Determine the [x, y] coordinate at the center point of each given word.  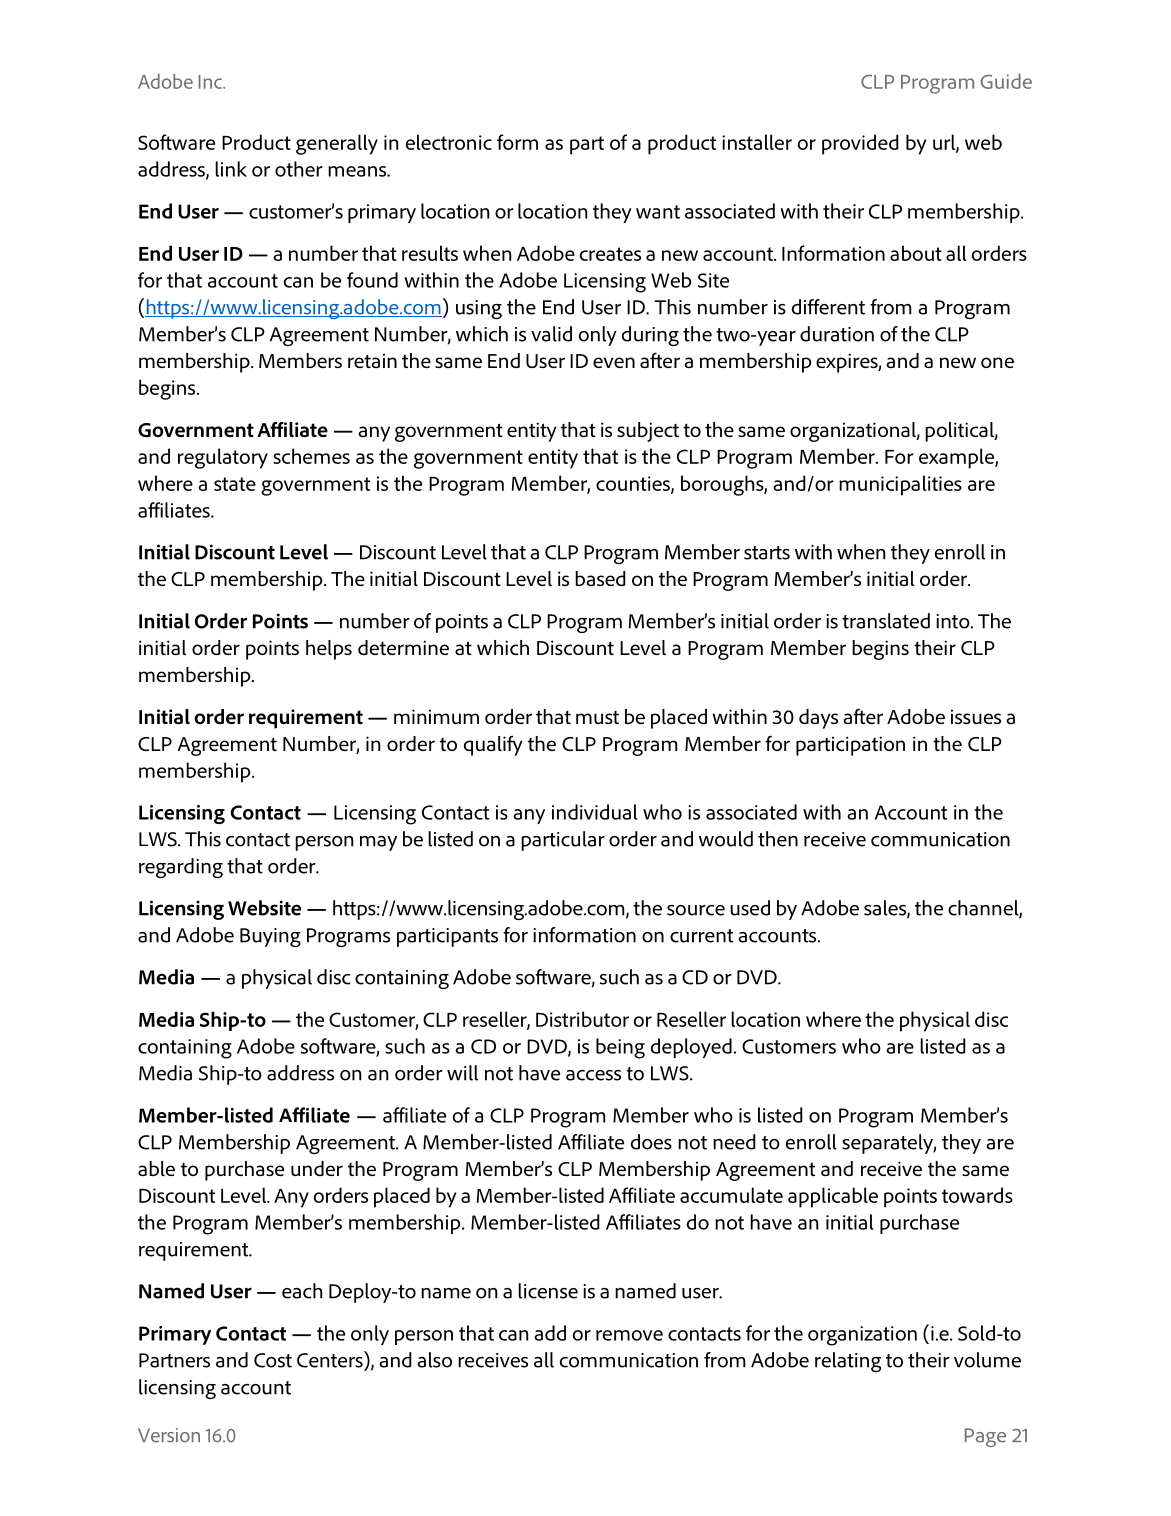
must [597, 717]
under [317, 1168]
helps [329, 650]
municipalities [900, 485]
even [614, 362]
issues [976, 717]
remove [629, 1335]
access [593, 1075]
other [299, 169]
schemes [311, 456]
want [658, 212]
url [945, 143]
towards [977, 1195]
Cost [273, 1360]
